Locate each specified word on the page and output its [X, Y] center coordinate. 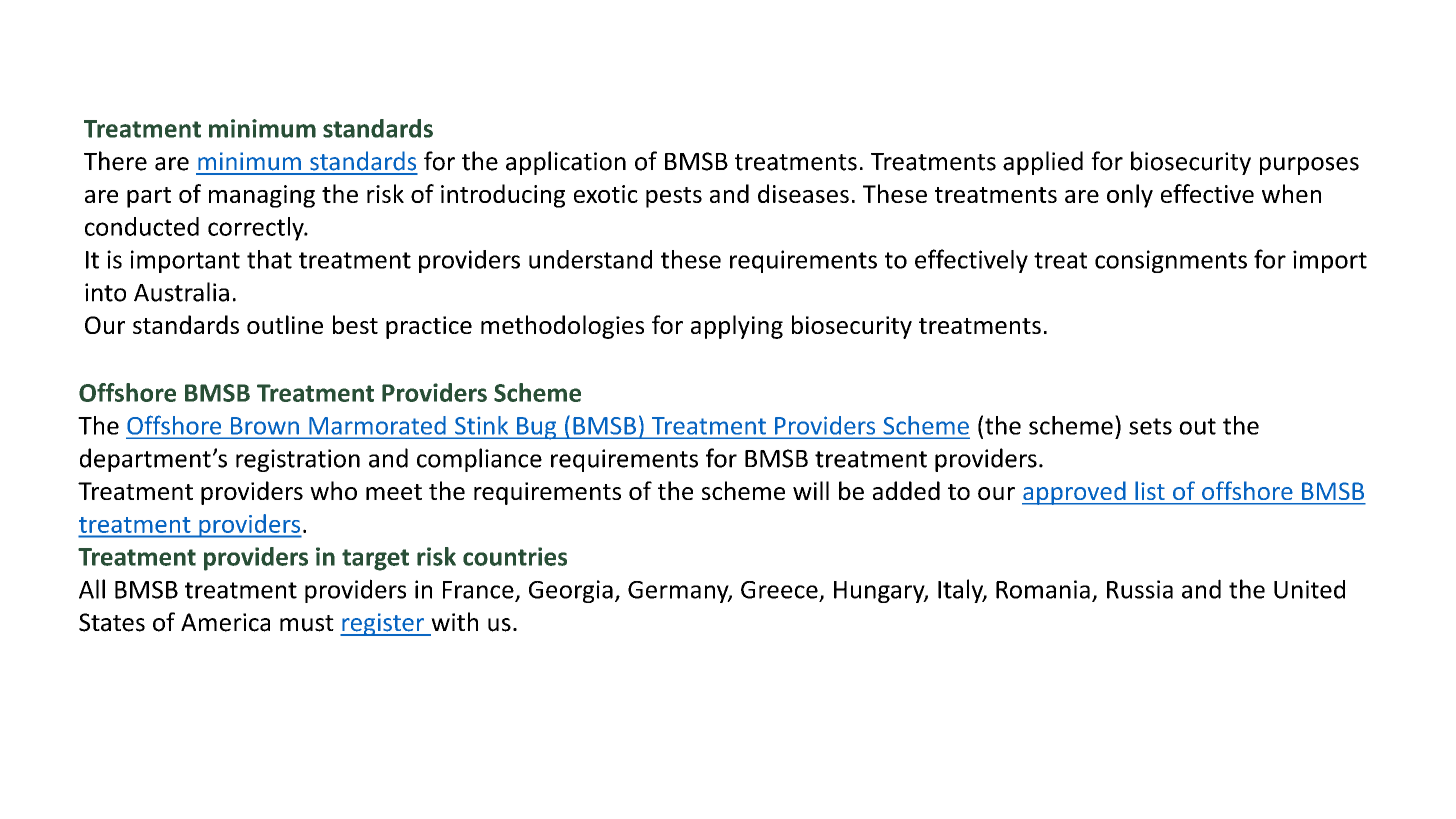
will [811, 490]
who [333, 490]
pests [674, 197]
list [1150, 491]
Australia [181, 292]
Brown [265, 425]
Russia [1140, 589]
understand [590, 259]
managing [262, 196]
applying [737, 327]
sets [1150, 426]
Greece [779, 590]
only [1130, 196]
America [225, 622]
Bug [537, 428]
